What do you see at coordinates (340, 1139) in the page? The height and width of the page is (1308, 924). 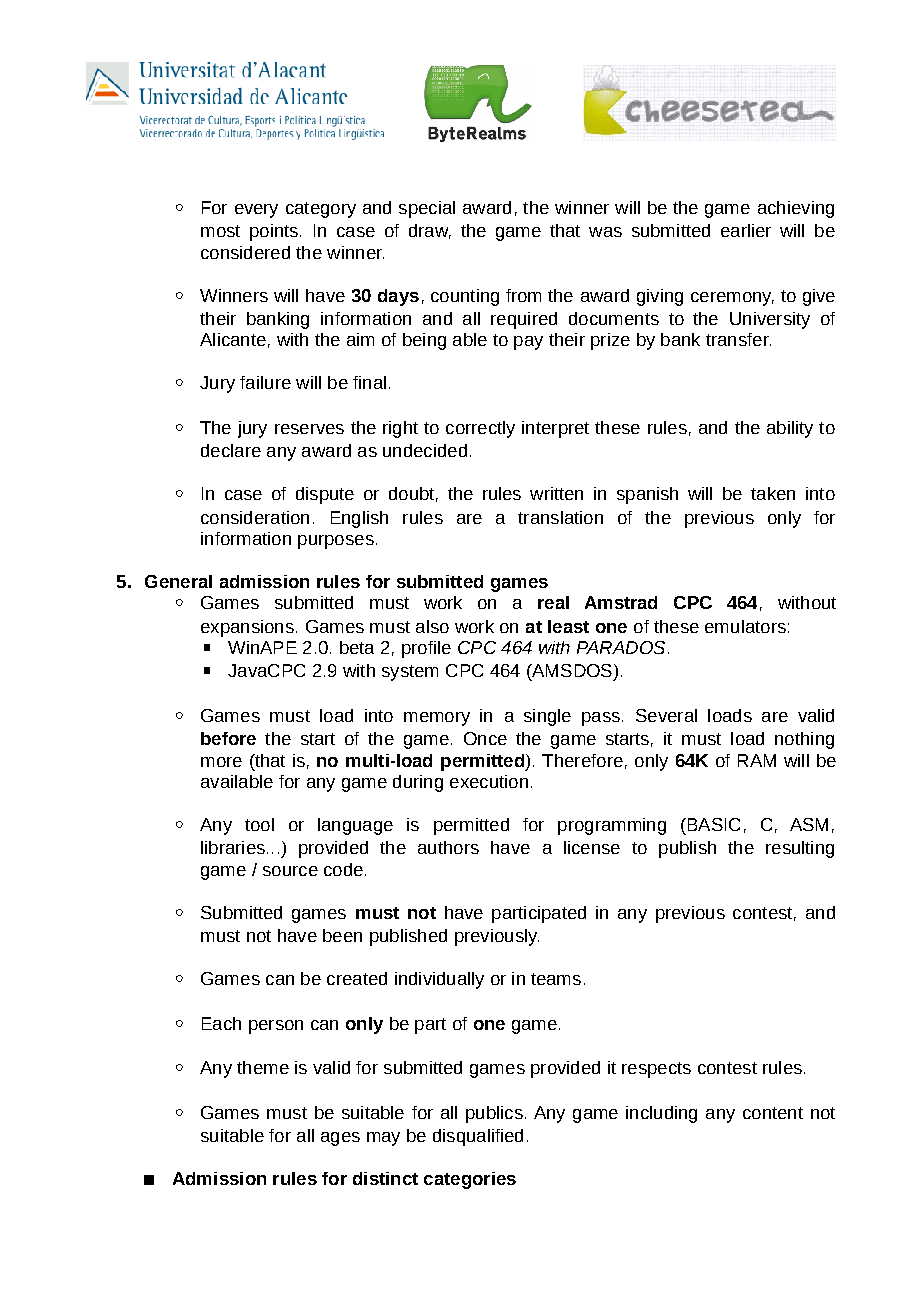 I see `ages` at bounding box center [340, 1139].
